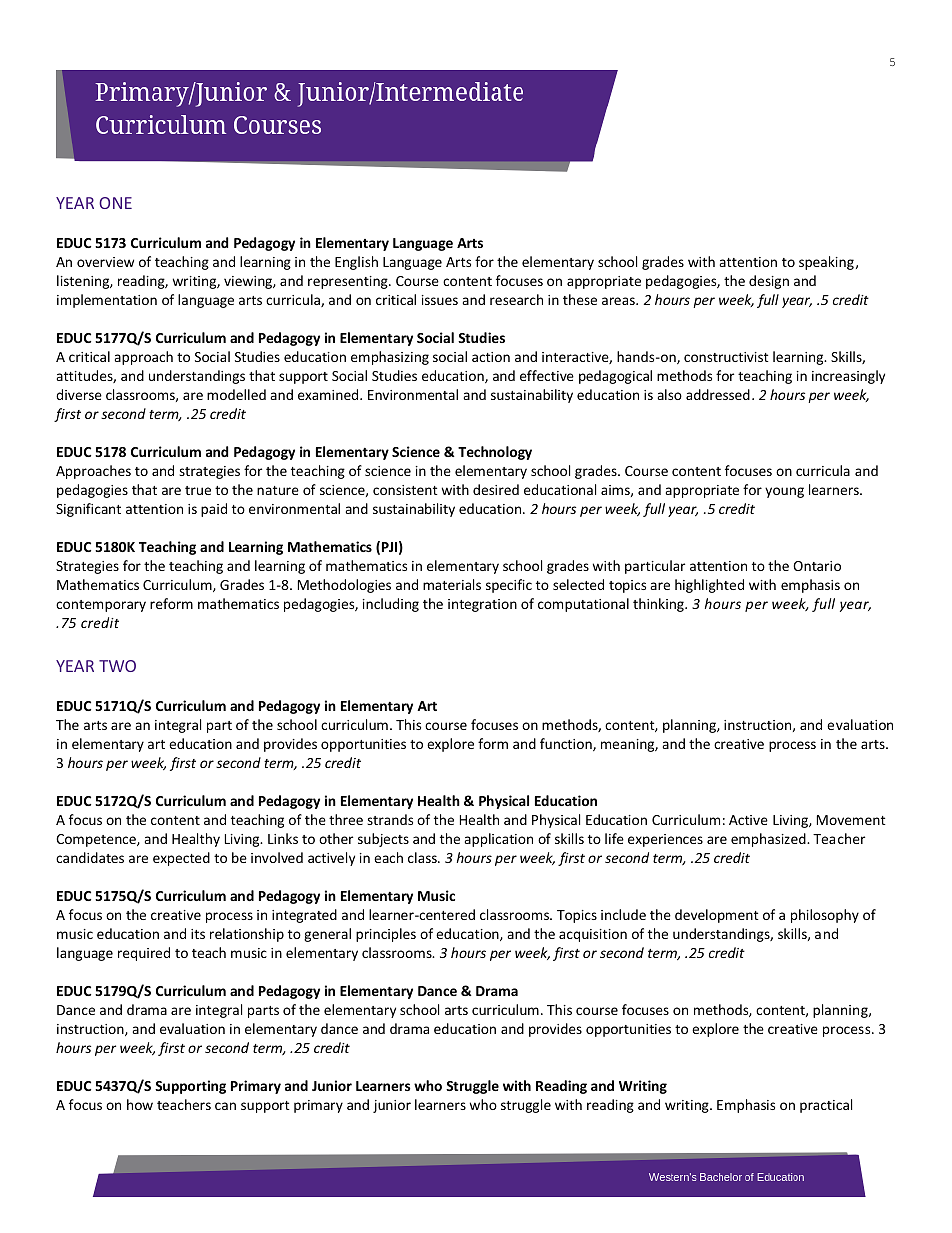  Describe the element at coordinates (495, 453) in the document. I see `Technology` at that location.
